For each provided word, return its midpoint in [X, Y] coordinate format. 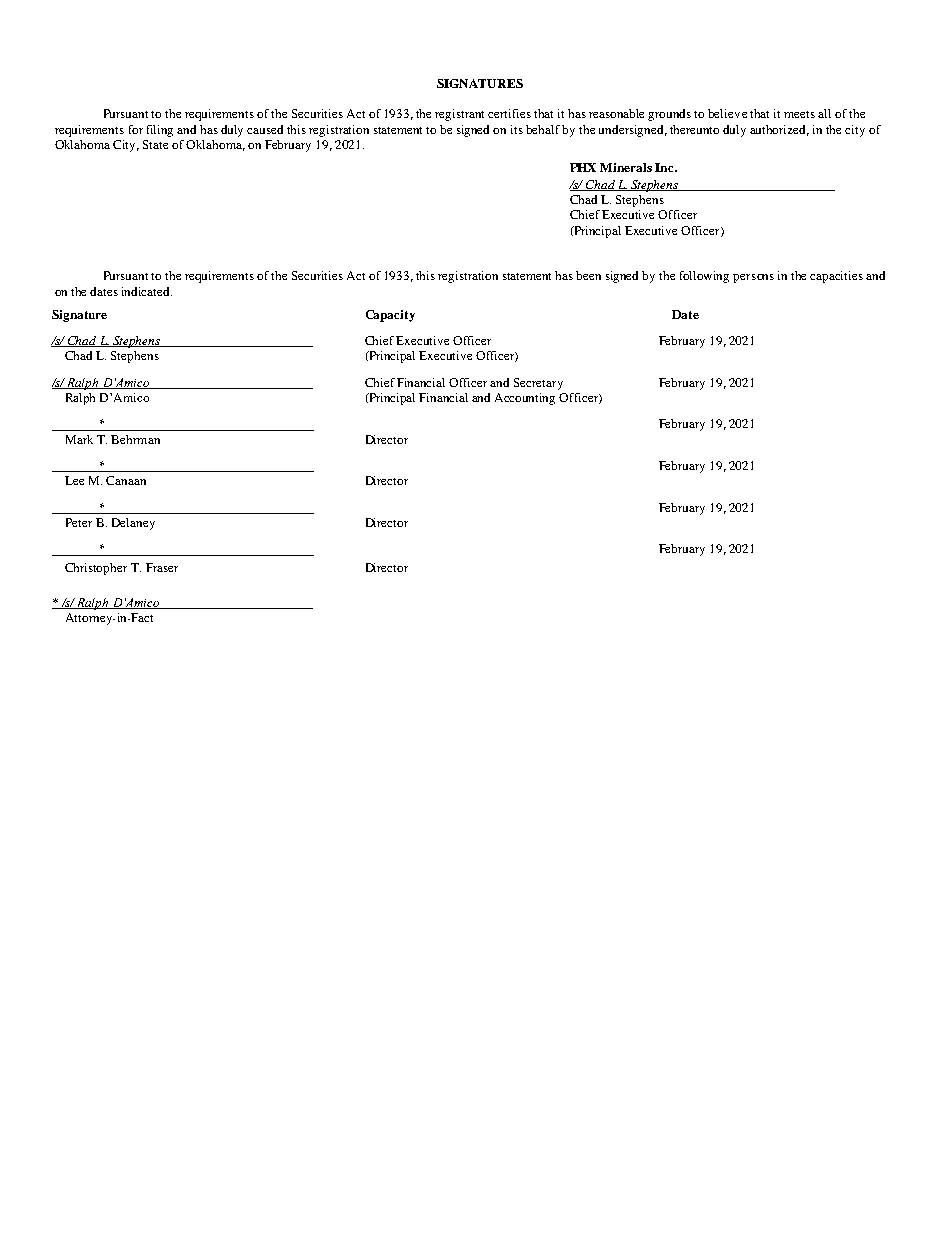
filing [160, 131]
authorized [779, 130]
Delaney [133, 524]
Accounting [525, 399]
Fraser [162, 567]
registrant [459, 115]
